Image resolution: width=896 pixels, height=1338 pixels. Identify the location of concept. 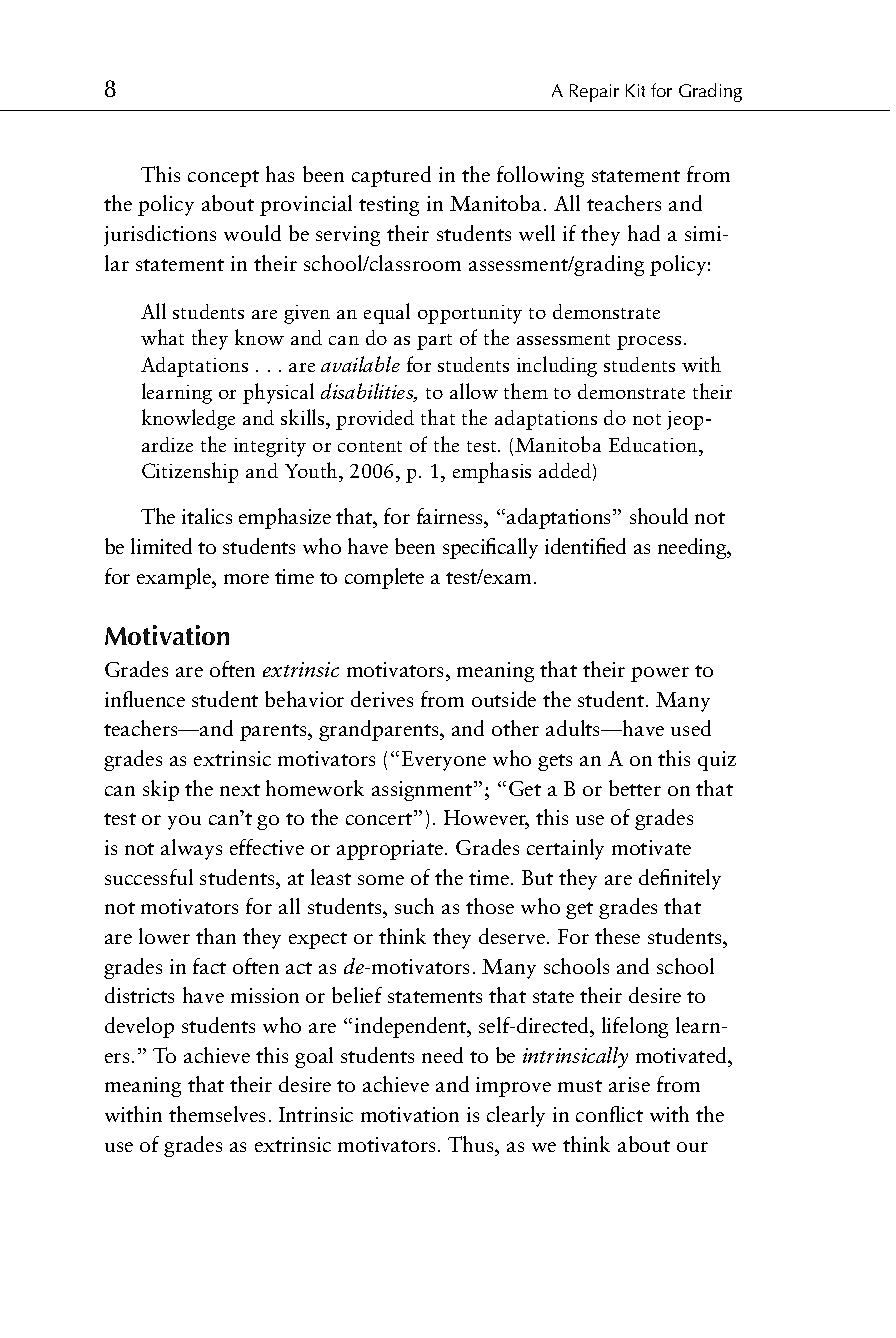
(223, 178).
